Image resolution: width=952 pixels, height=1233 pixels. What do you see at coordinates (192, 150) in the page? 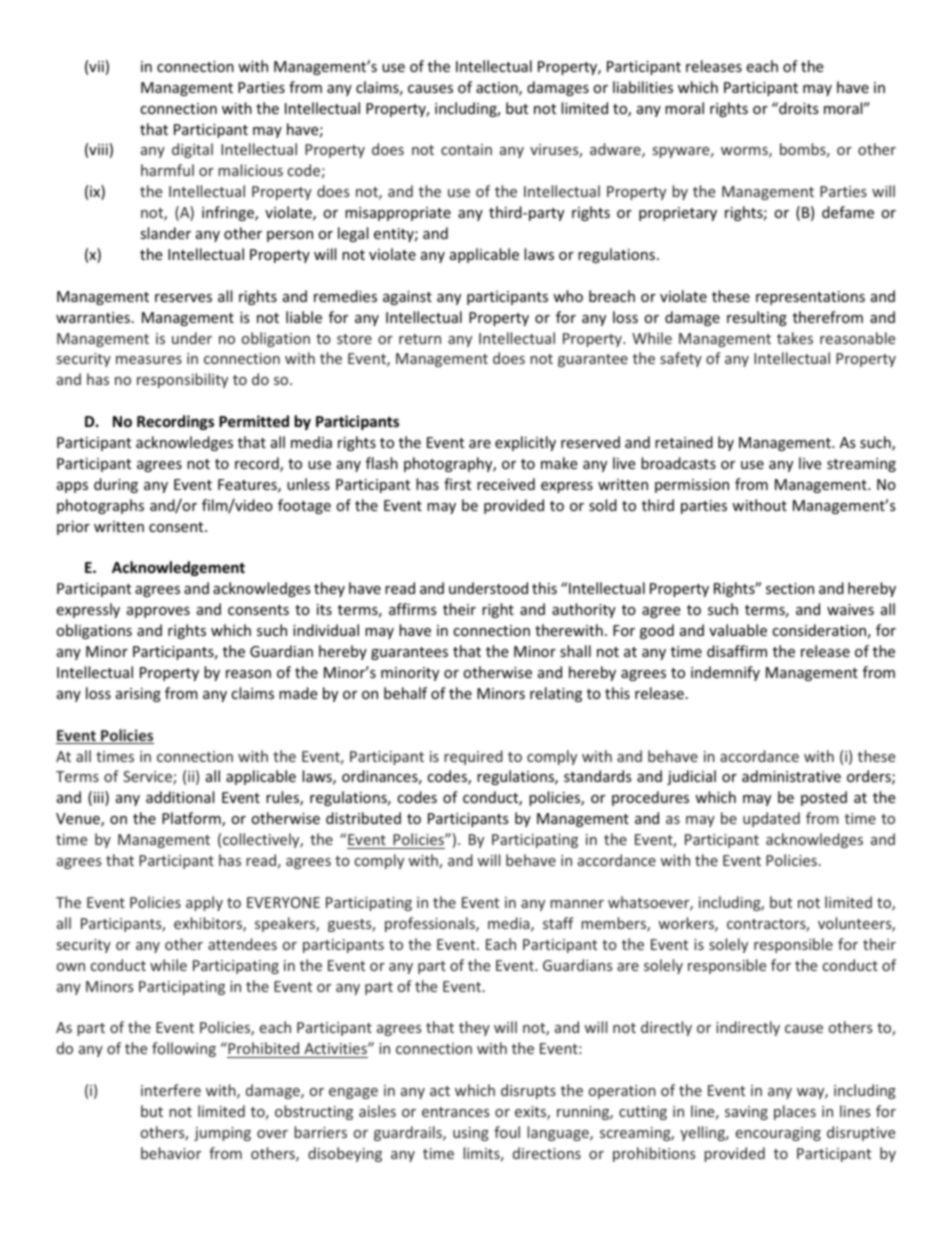
I see `digital` at bounding box center [192, 150].
